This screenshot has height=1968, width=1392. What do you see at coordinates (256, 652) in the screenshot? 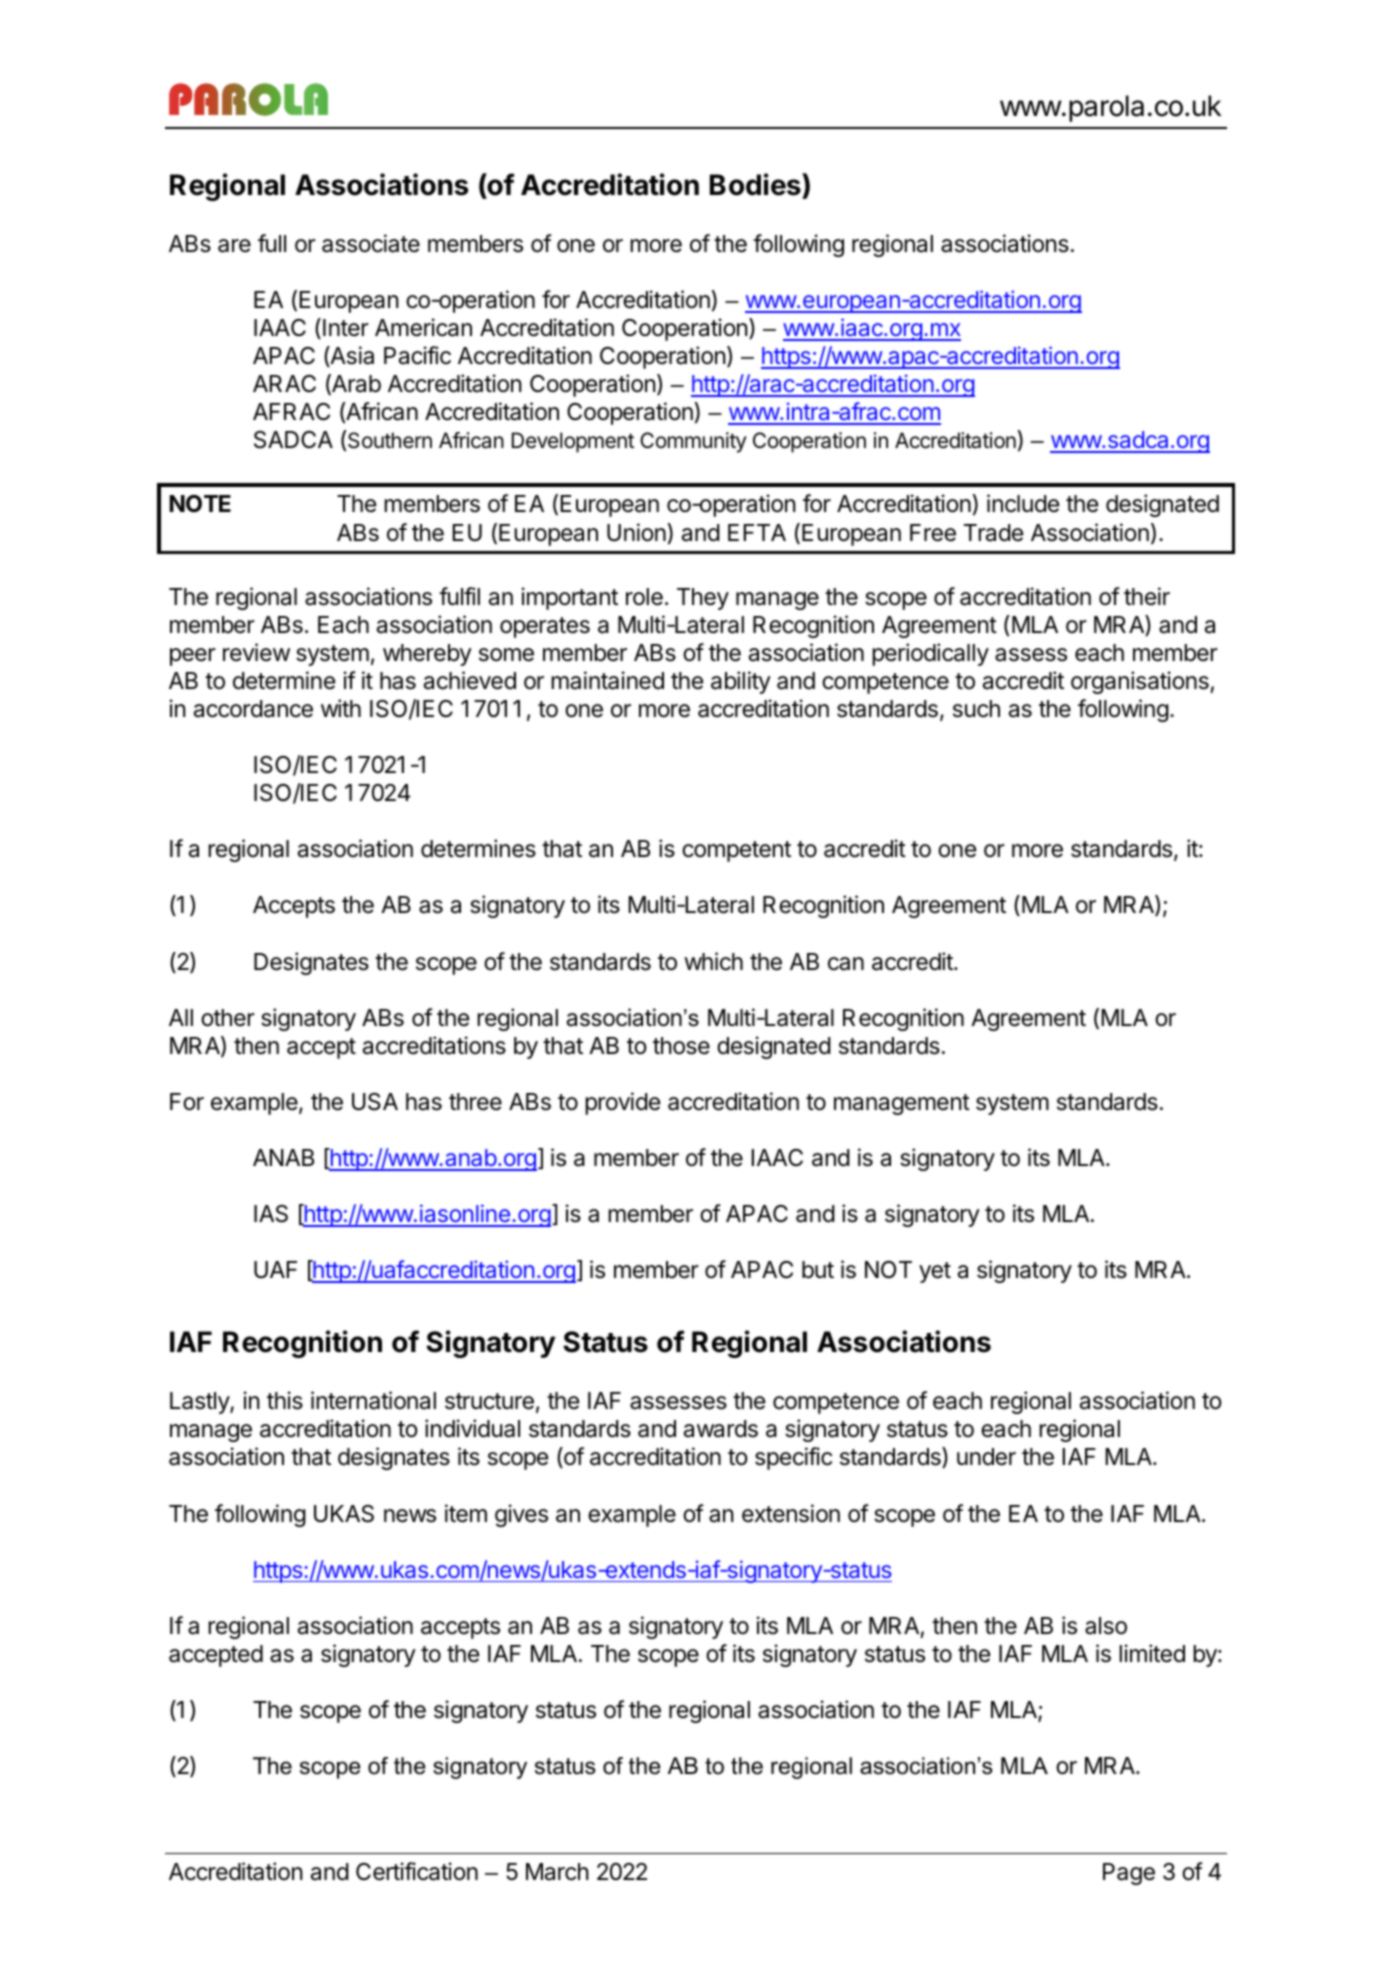
I see `review` at bounding box center [256, 652].
